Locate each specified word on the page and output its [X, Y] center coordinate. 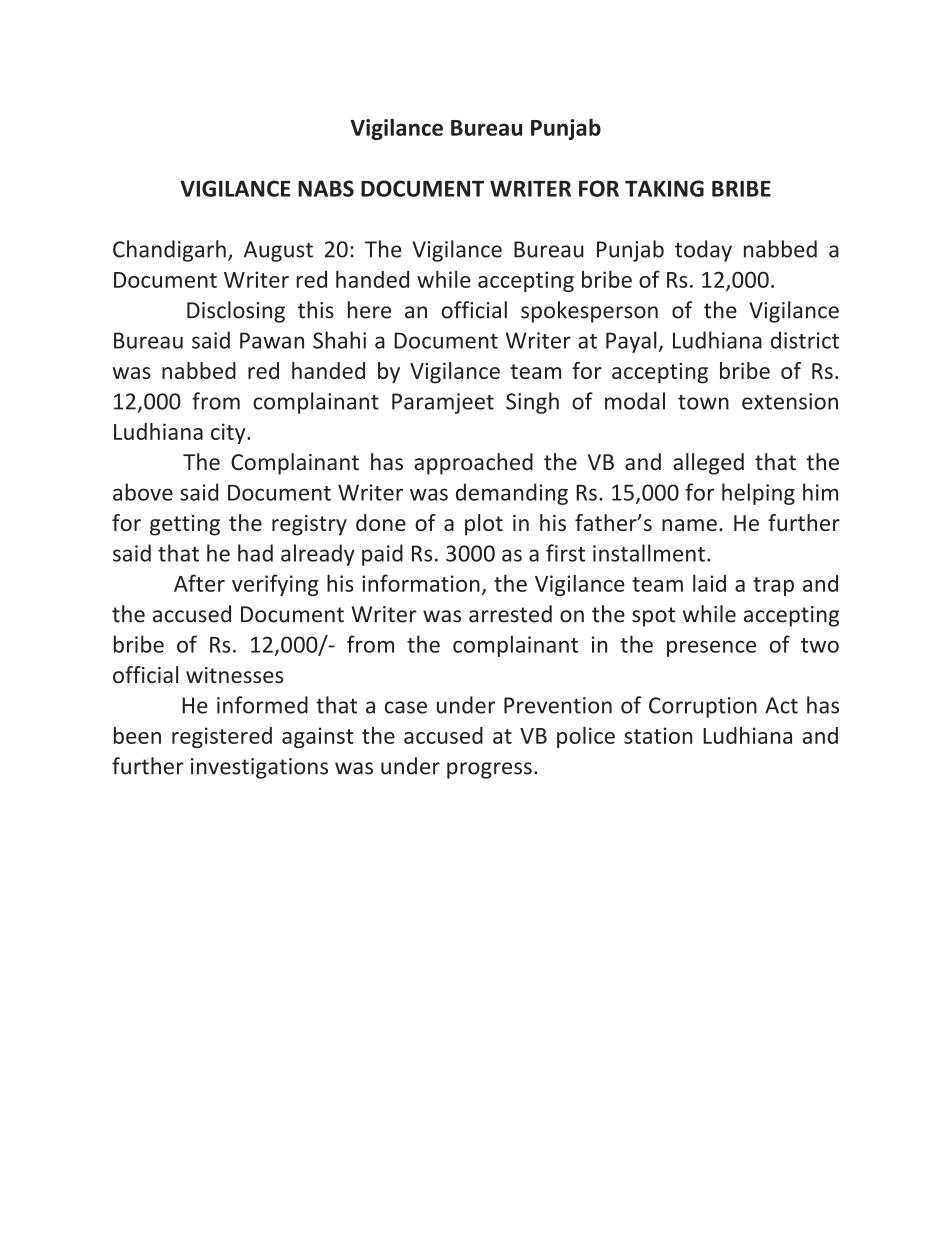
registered [222, 737]
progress [489, 770]
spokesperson [589, 312]
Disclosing [236, 312]
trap [773, 586]
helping [758, 494]
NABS [326, 188]
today [703, 251]
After [199, 583]
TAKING [664, 188]
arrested [510, 614]
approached [473, 464]
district [805, 340]
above [143, 492]
